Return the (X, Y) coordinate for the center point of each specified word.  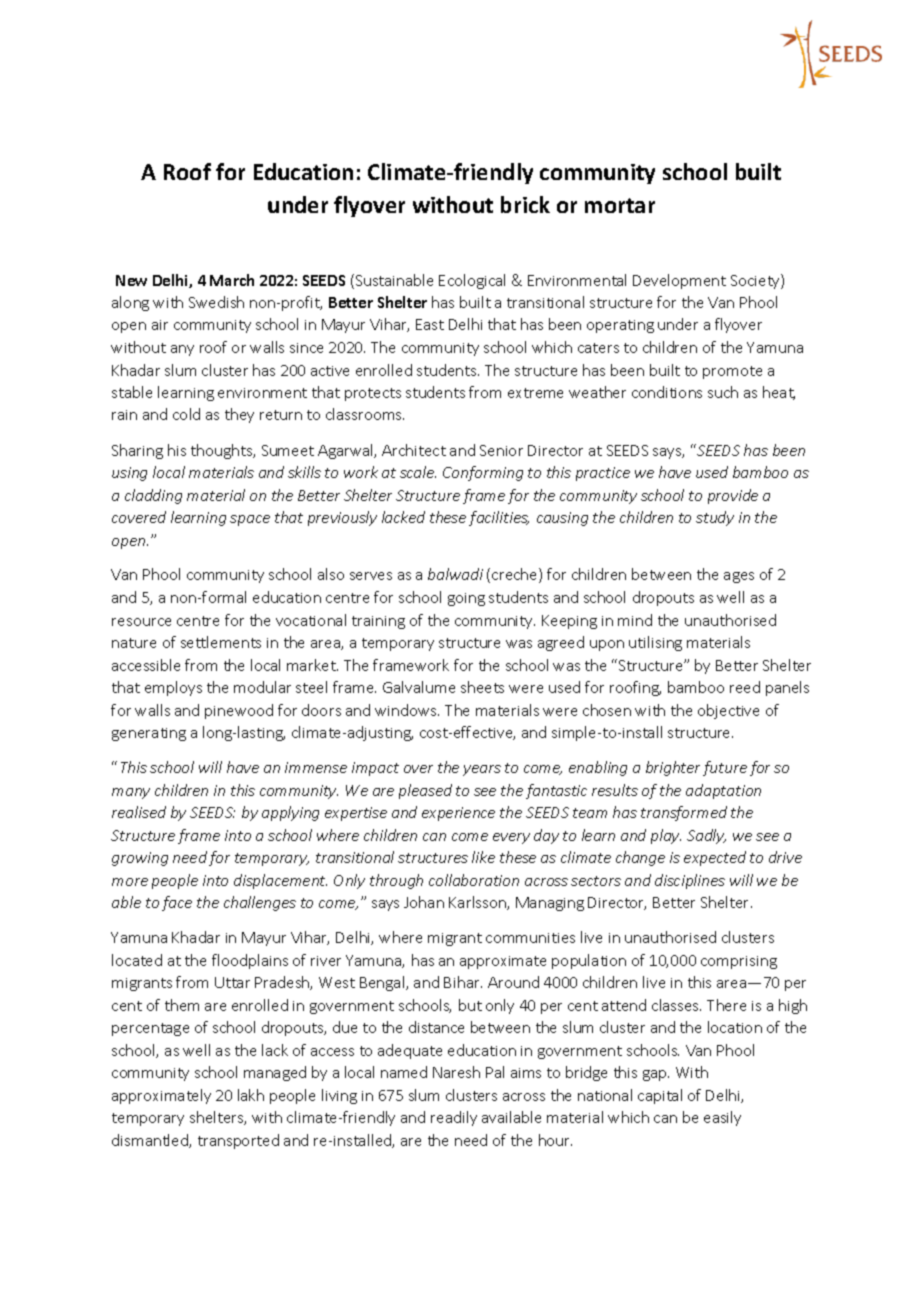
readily (454, 1118)
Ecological (472, 281)
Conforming (483, 473)
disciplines (690, 881)
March (232, 280)
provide (733, 496)
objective (728, 711)
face (177, 903)
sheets (482, 687)
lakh (251, 1095)
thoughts (223, 451)
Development (679, 281)
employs (173, 688)
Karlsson (478, 903)
